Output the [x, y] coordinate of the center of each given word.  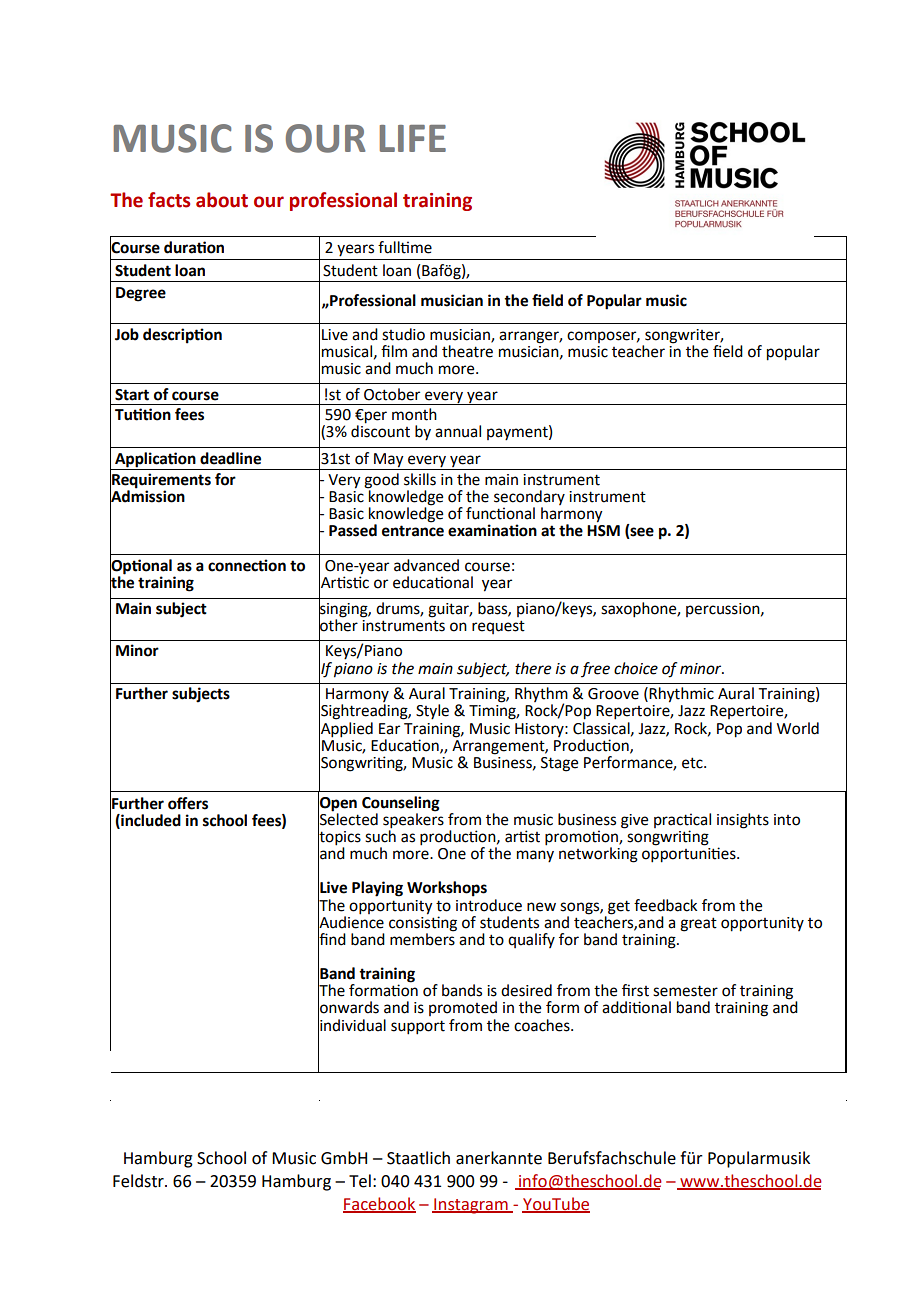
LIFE [413, 138]
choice [636, 668]
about [222, 200]
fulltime [405, 247]
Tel [360, 1181]
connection [247, 565]
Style [432, 712]
